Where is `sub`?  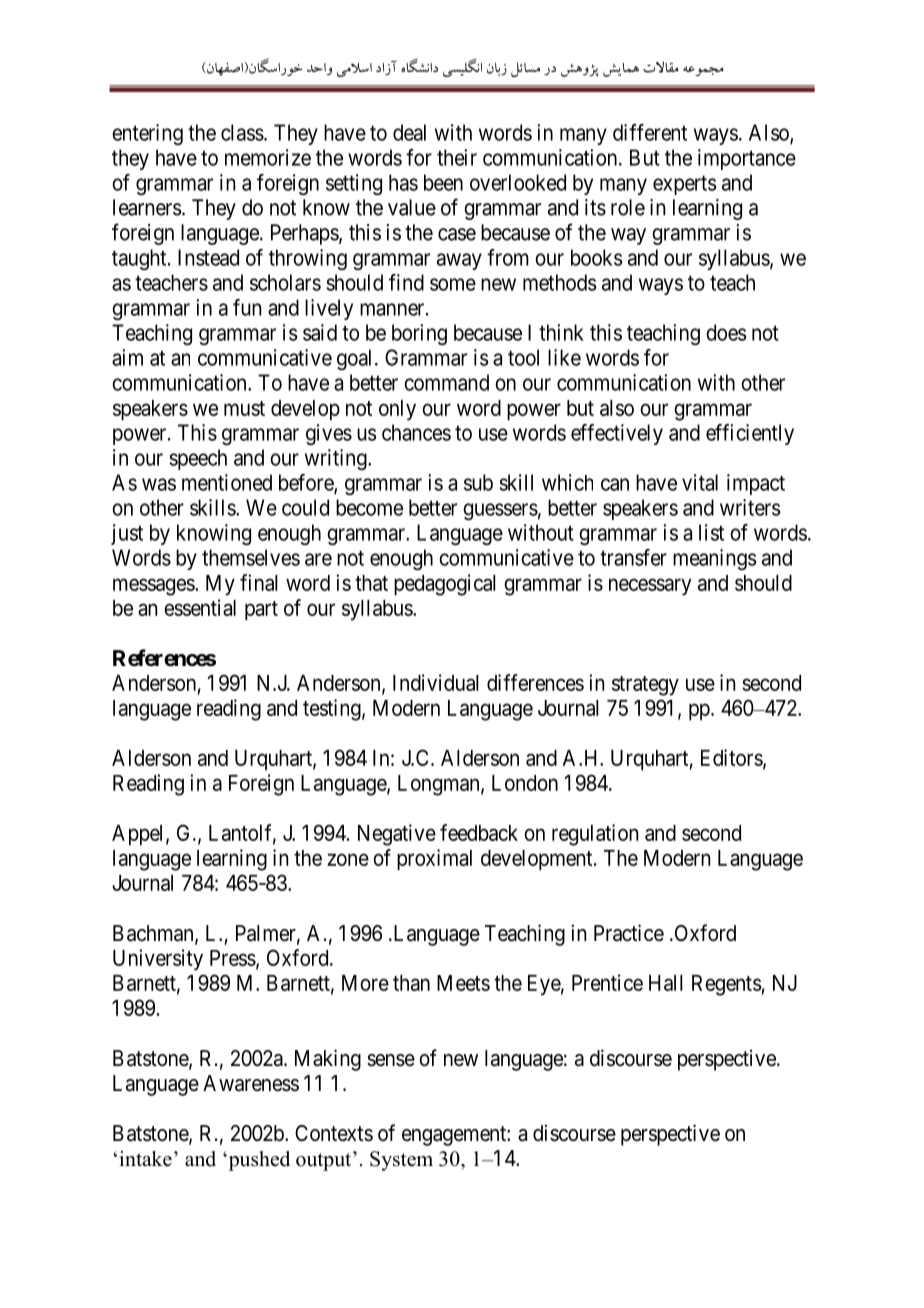 sub is located at coordinates (478, 482).
